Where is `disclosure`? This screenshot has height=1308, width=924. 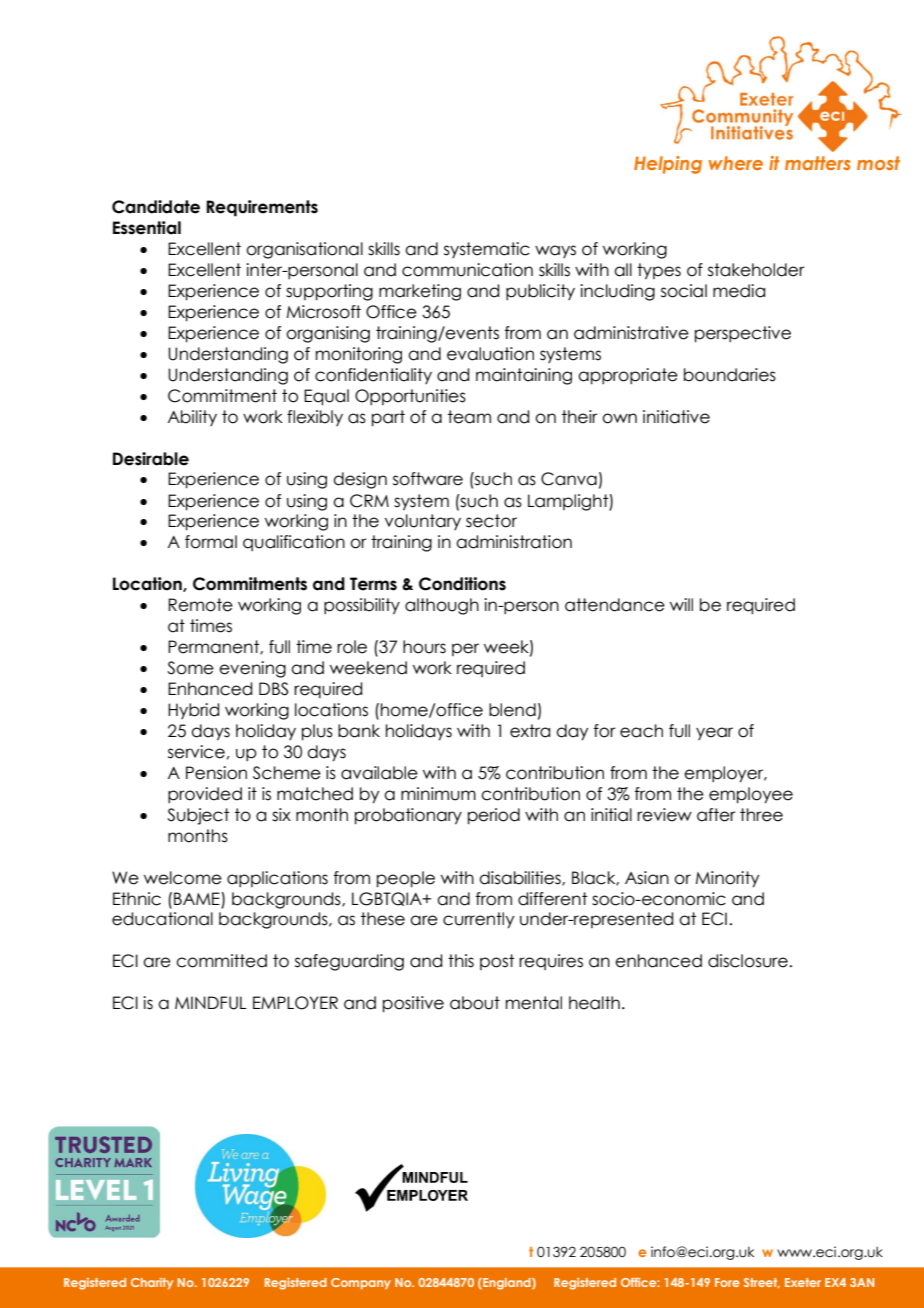 disclosure is located at coordinates (748, 961).
